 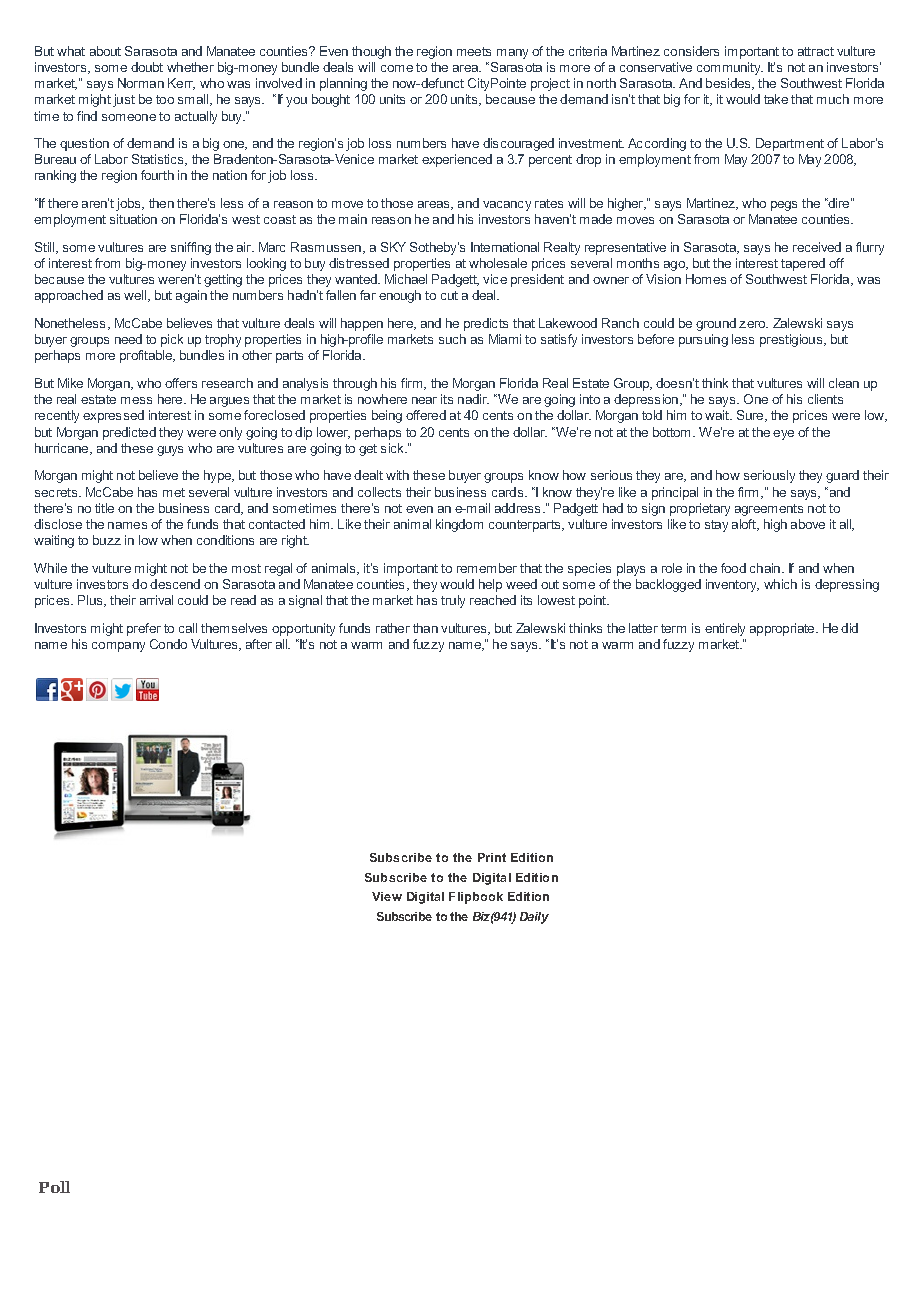 What do you see at coordinates (387, 896) in the page?
I see `View` at bounding box center [387, 896].
